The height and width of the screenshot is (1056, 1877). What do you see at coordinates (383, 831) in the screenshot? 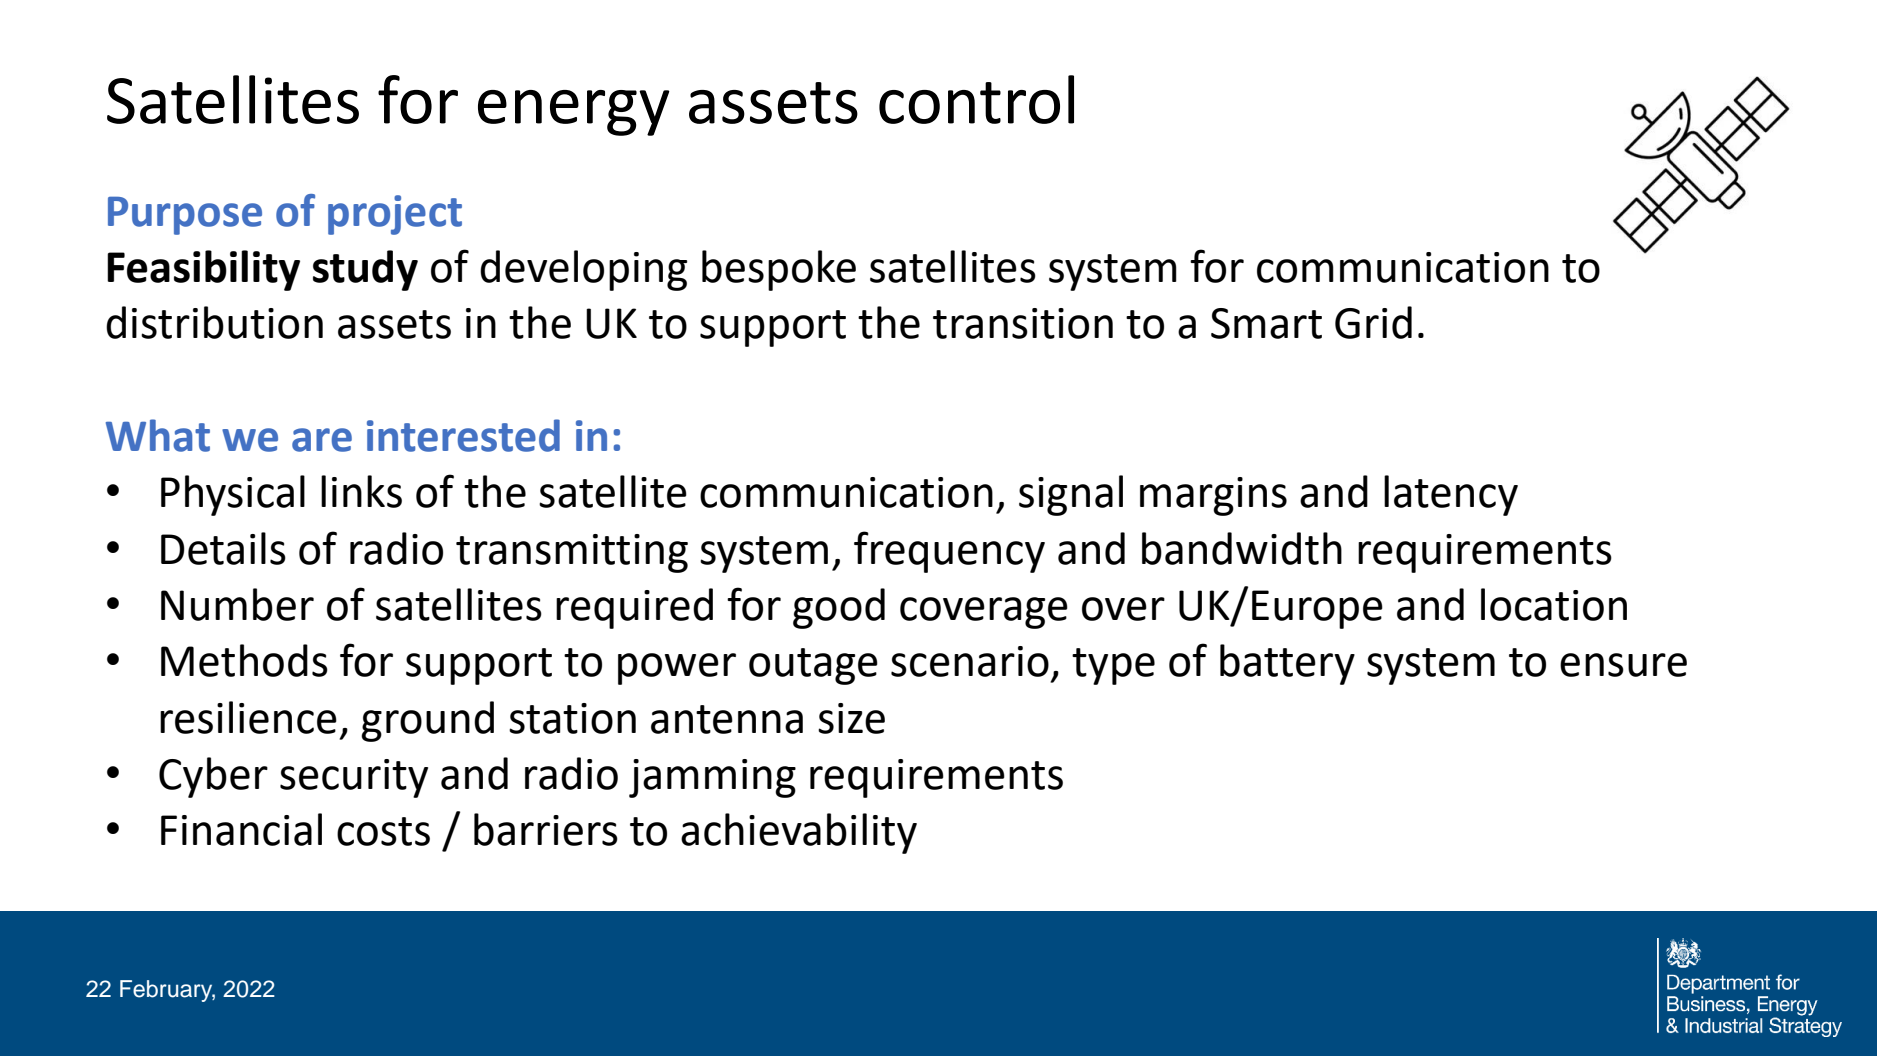
I see `costs` at bounding box center [383, 831].
